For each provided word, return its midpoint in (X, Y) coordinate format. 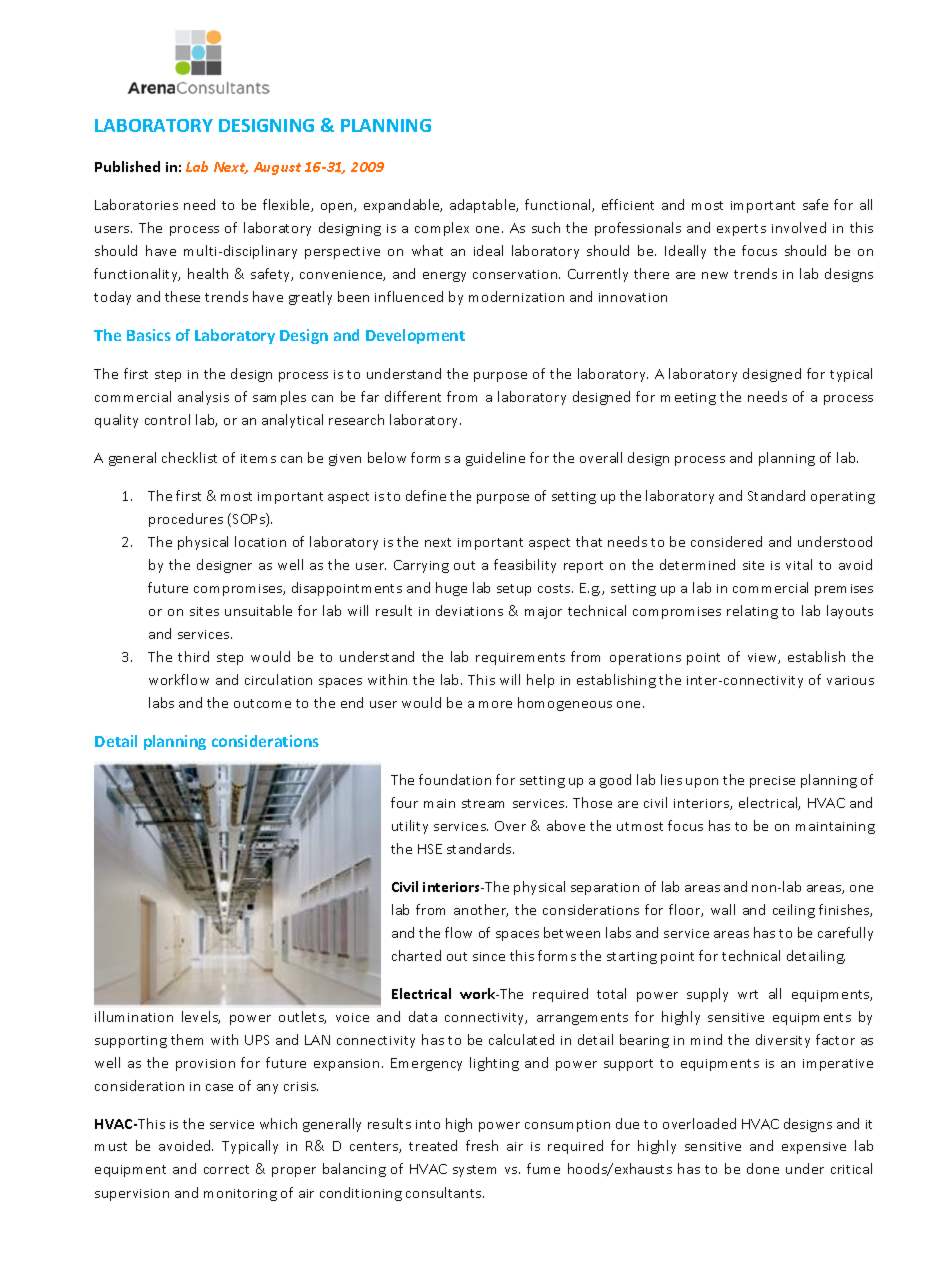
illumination (134, 1016)
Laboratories (136, 204)
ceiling (794, 911)
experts (741, 230)
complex (442, 229)
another (481, 910)
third (193, 656)
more (495, 704)
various (850, 680)
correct (226, 1169)
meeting (688, 399)
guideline (495, 459)
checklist (189, 457)
